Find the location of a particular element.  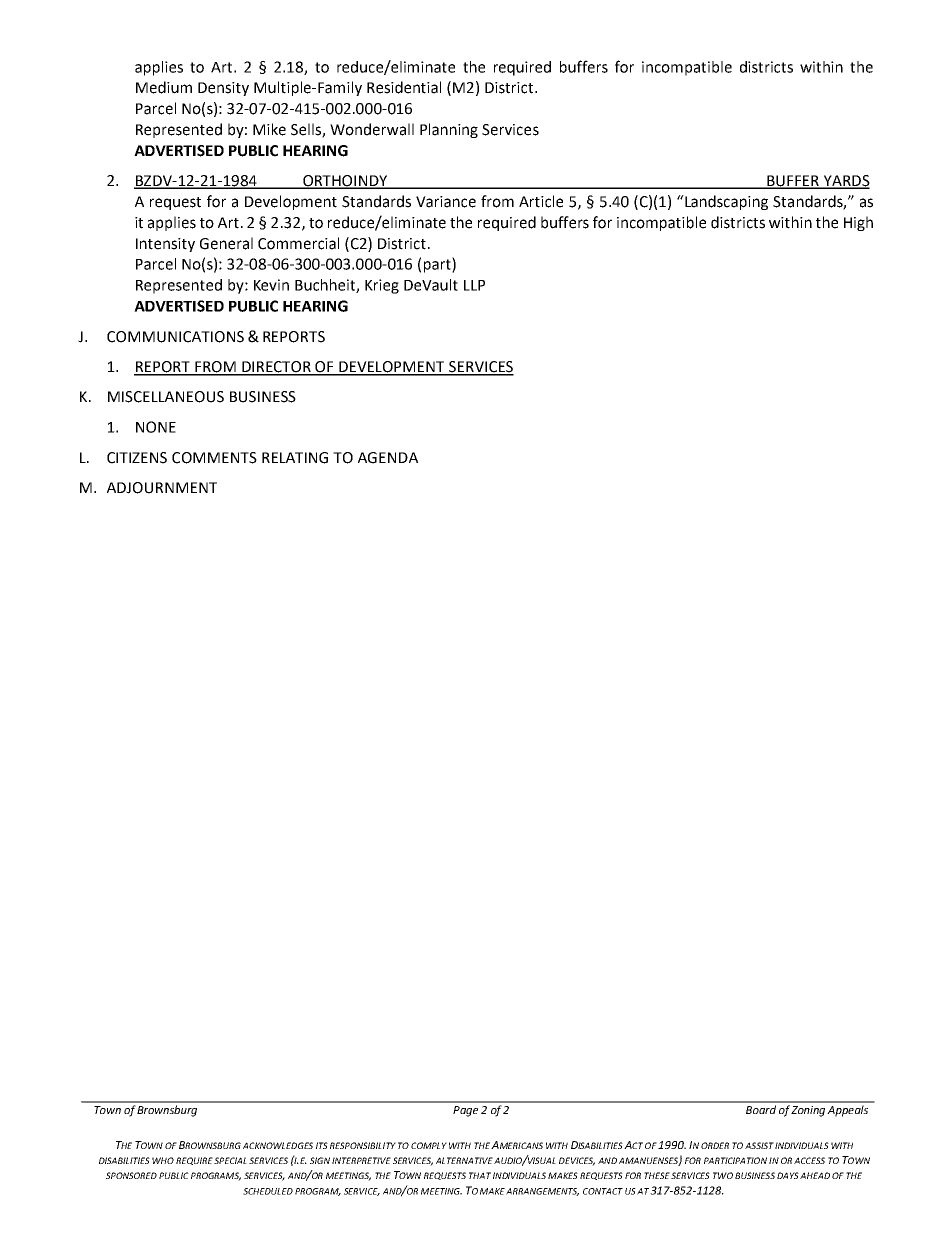

RELATING is located at coordinates (295, 458).
